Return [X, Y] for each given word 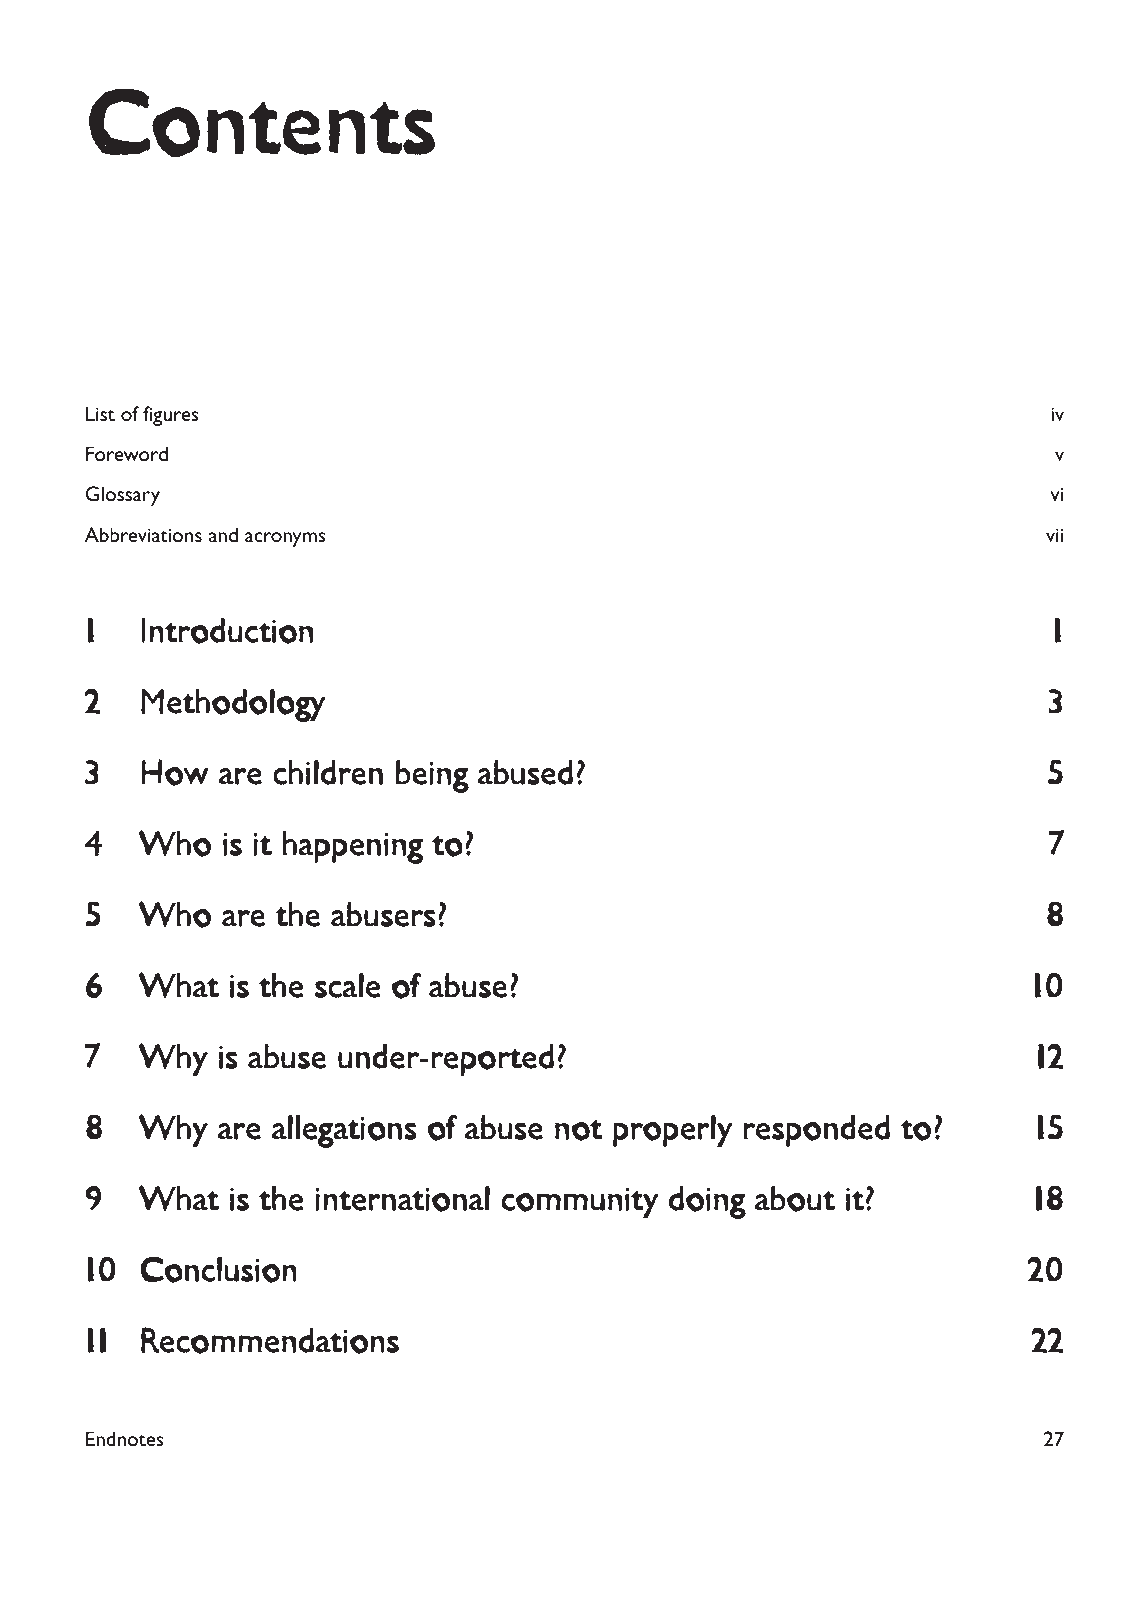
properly [673, 1130]
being [432, 776]
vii [1054, 535]
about [795, 1199]
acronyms [285, 539]
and [223, 534]
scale [348, 985]
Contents [262, 123]
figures [171, 416]
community [580, 1202]
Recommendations [270, 1340]
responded [816, 1130]
